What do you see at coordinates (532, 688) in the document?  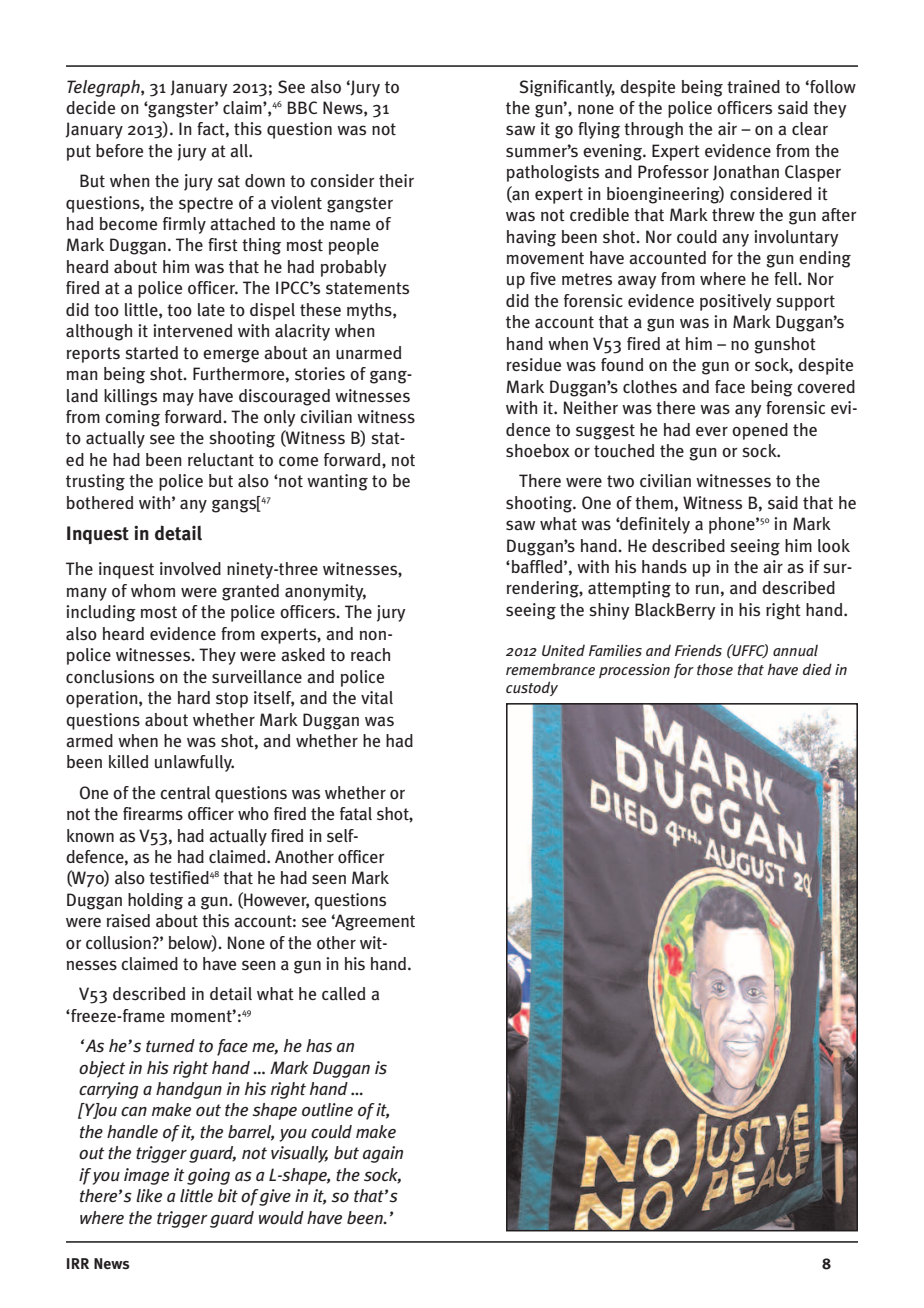 I see `custody` at bounding box center [532, 688].
